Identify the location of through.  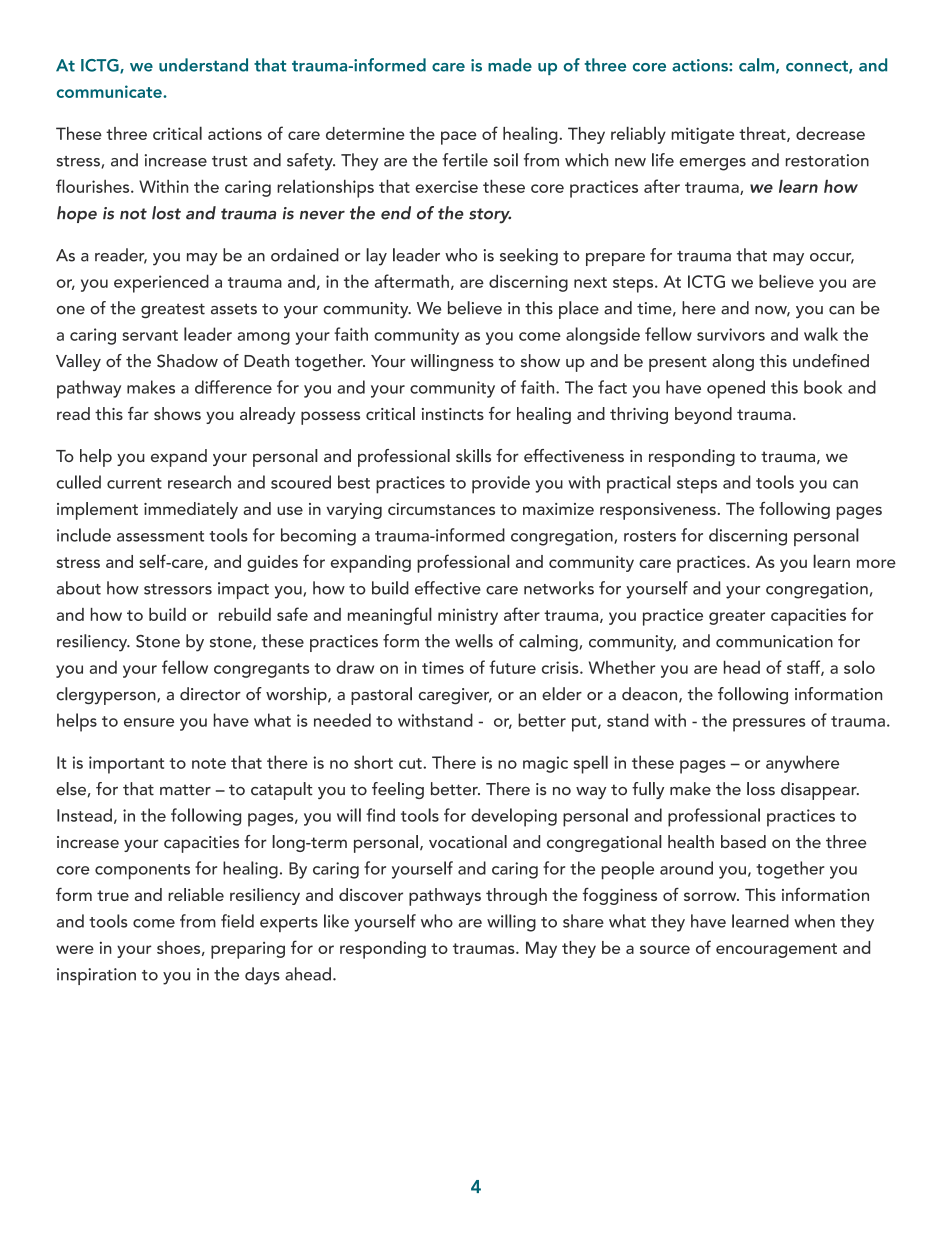
(516, 896).
